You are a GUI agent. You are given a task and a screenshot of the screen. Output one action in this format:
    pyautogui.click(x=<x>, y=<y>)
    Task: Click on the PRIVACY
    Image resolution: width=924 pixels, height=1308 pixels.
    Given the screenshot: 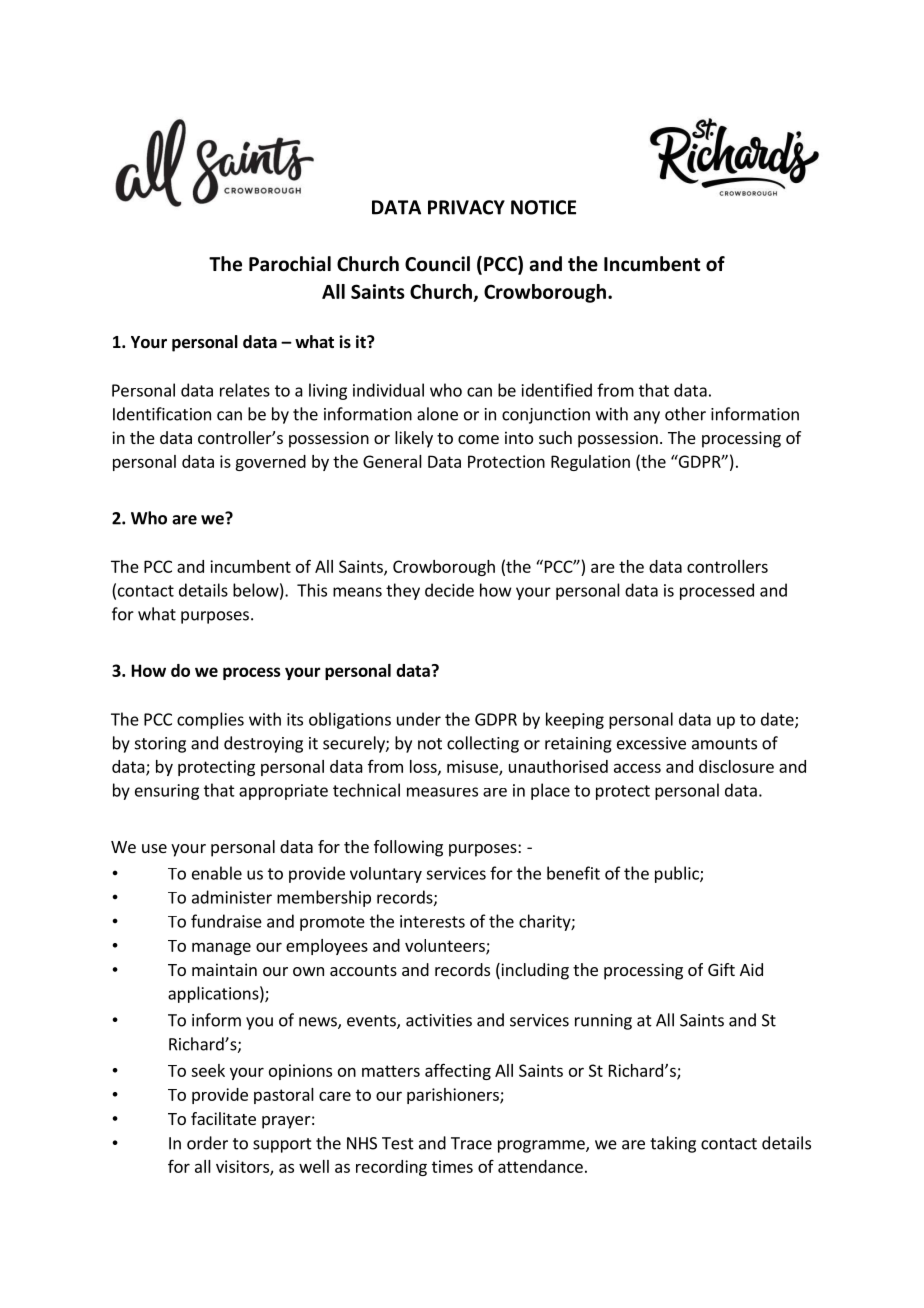 What is the action you would take?
    pyautogui.click(x=466, y=207)
